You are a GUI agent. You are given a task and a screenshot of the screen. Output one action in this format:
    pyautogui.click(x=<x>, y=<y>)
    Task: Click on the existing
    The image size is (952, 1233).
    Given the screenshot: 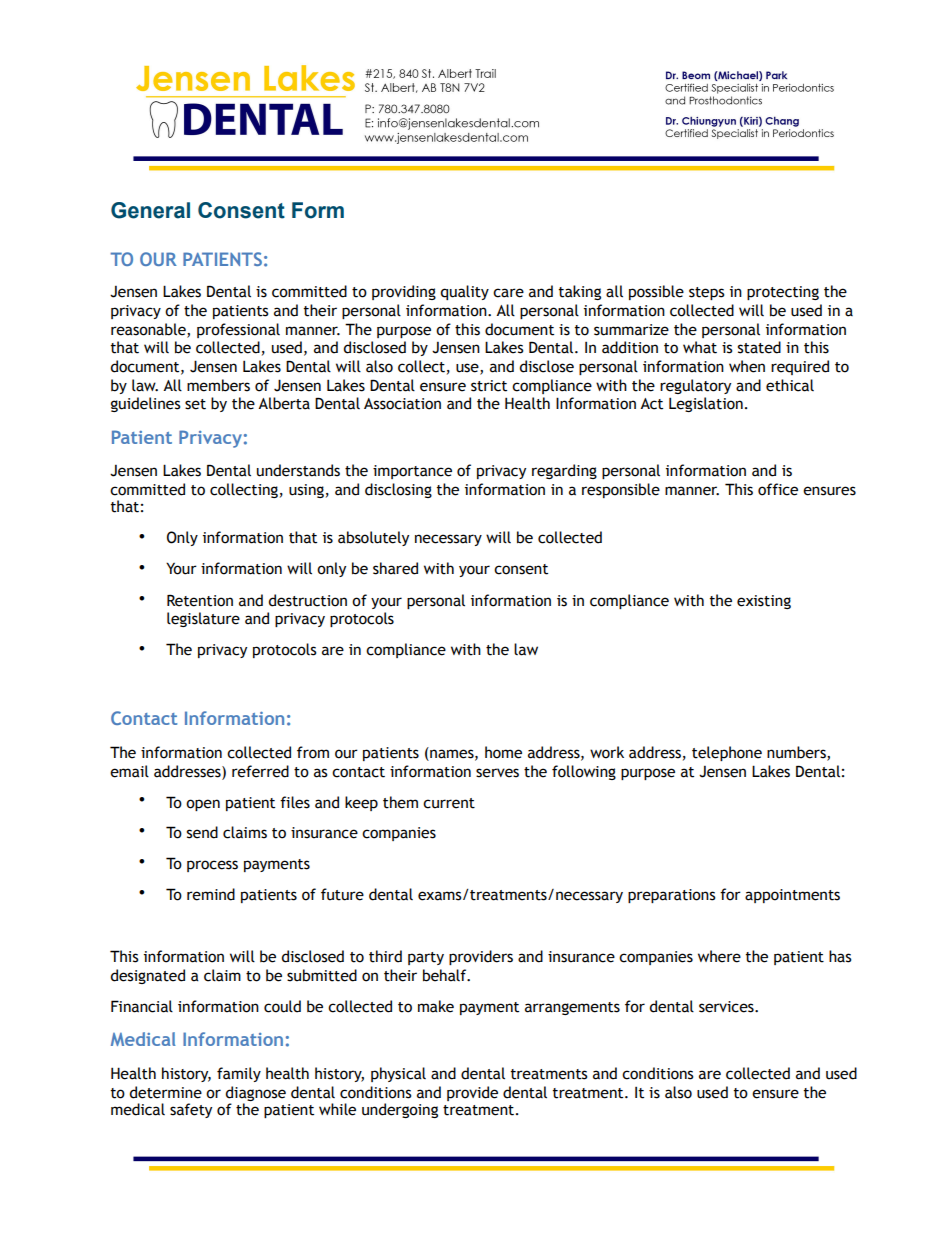 What is the action you would take?
    pyautogui.click(x=764, y=602)
